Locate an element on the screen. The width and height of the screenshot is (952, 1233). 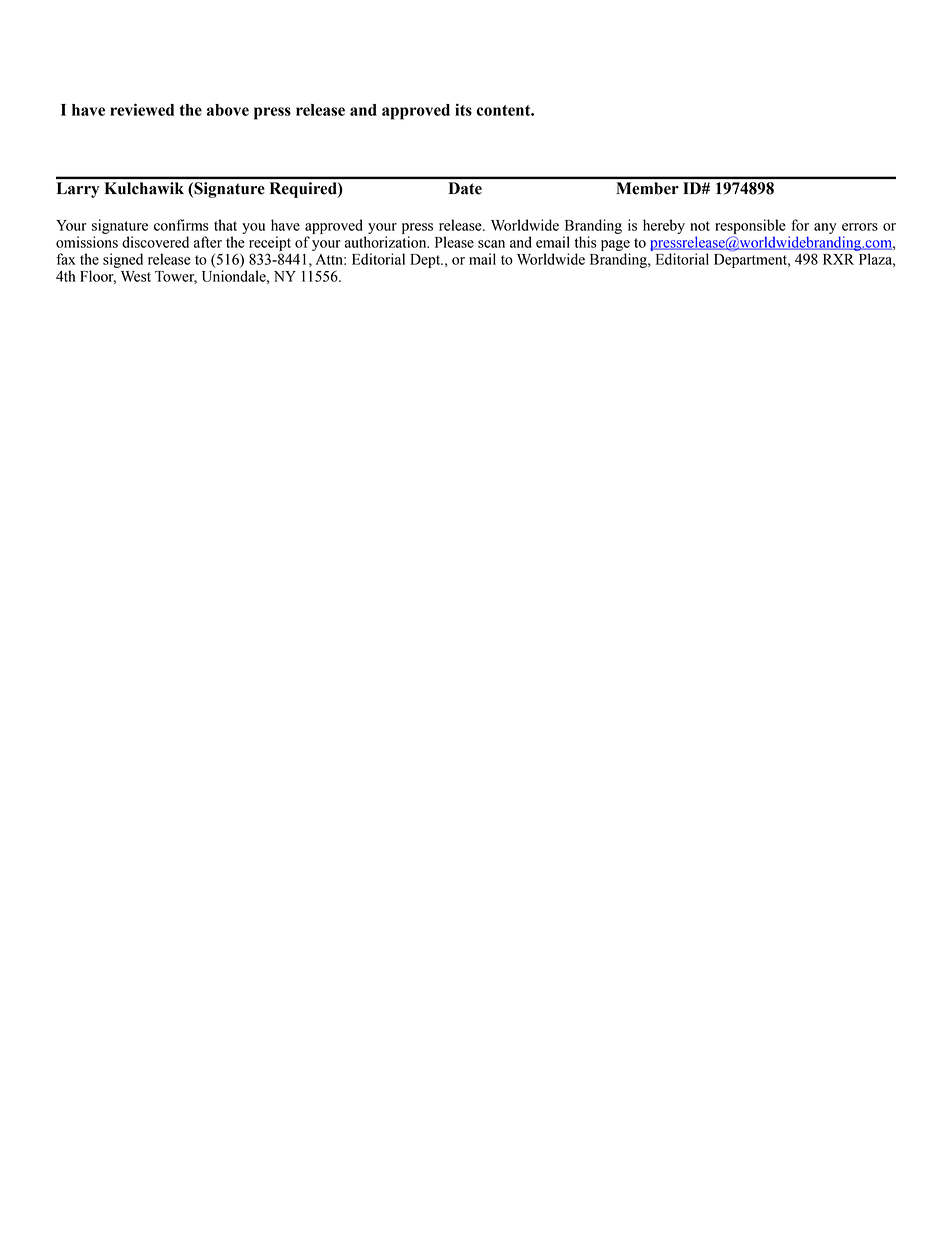
Larry is located at coordinates (78, 190).
